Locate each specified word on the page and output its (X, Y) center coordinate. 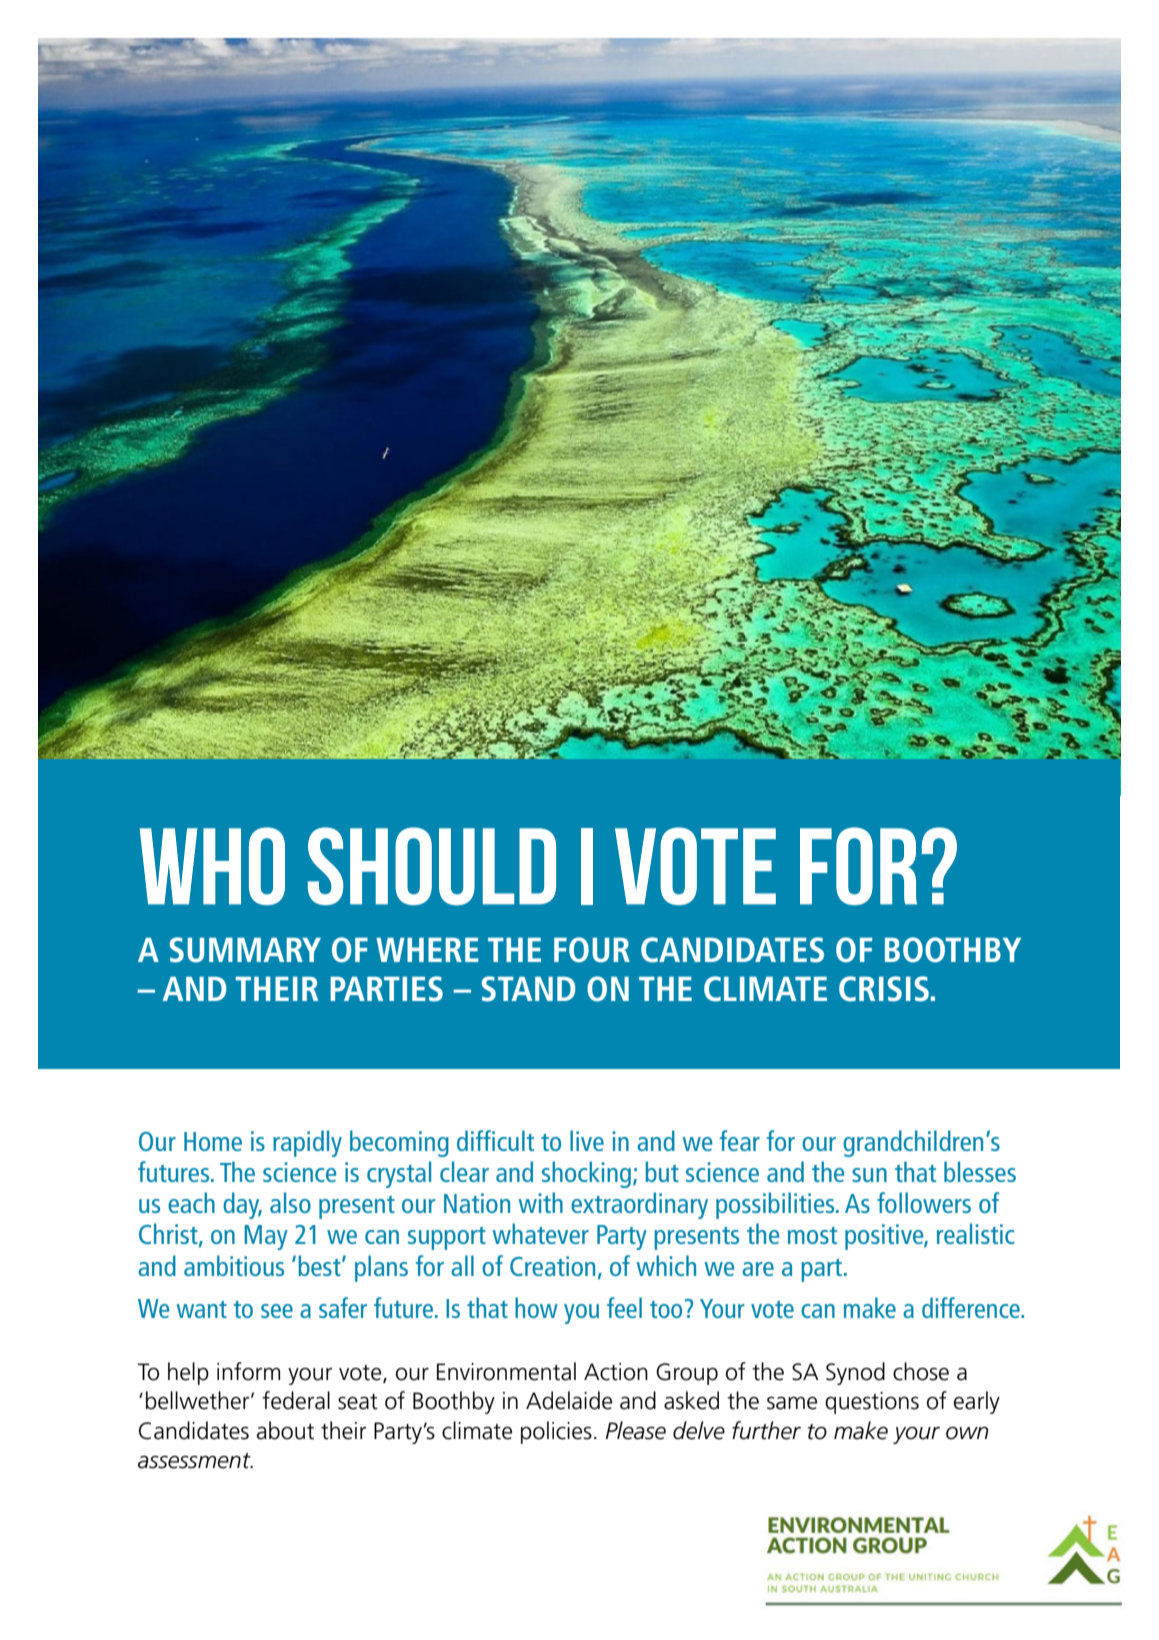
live (587, 1140)
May (266, 1237)
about (285, 1430)
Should (432, 866)
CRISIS (884, 989)
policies (556, 1432)
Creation (552, 1266)
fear (740, 1140)
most (812, 1235)
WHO (212, 866)
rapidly (307, 1143)
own (967, 1433)
